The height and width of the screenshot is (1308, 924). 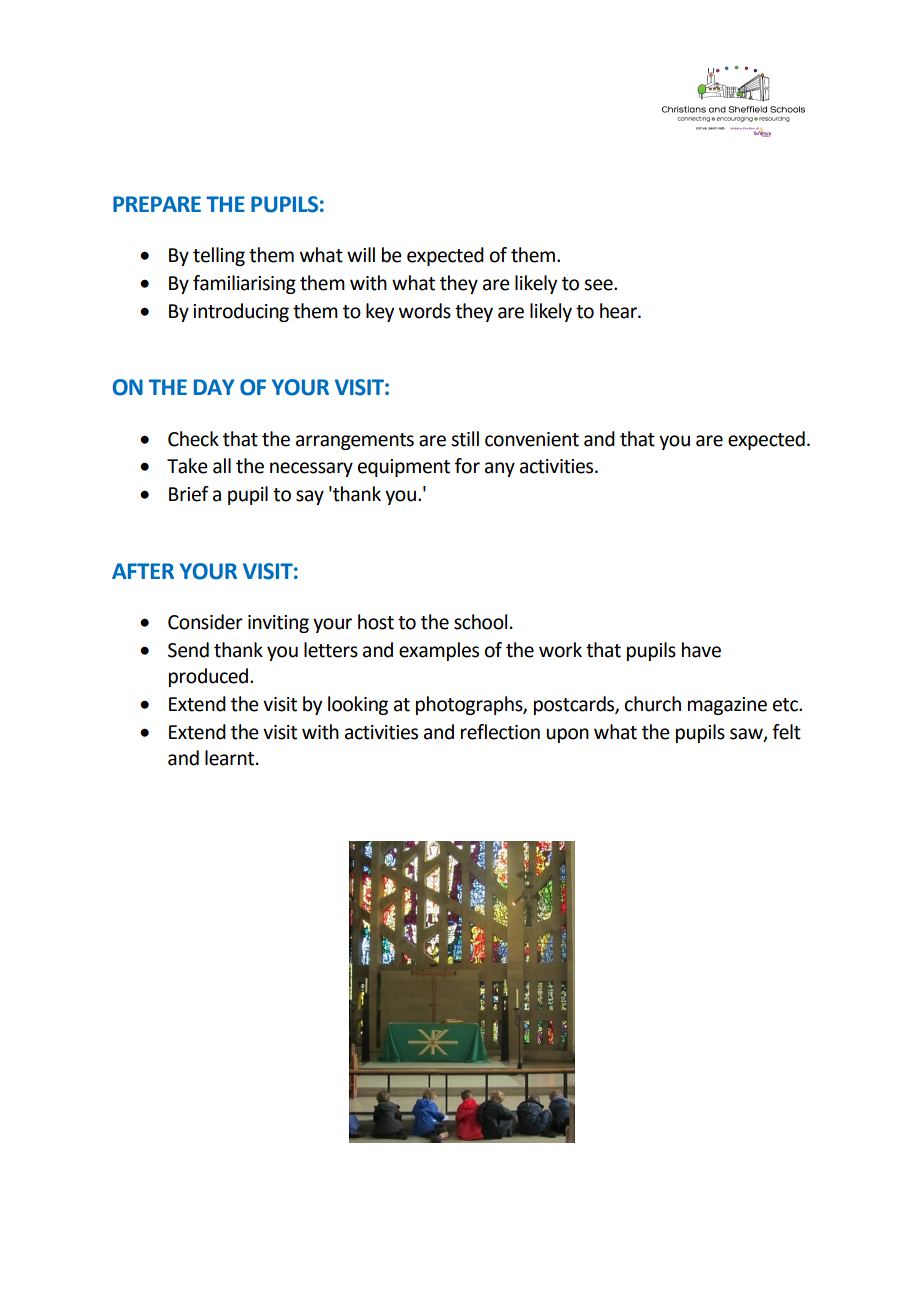 What do you see at coordinates (532, 439) in the screenshot?
I see `convenient` at bounding box center [532, 439].
